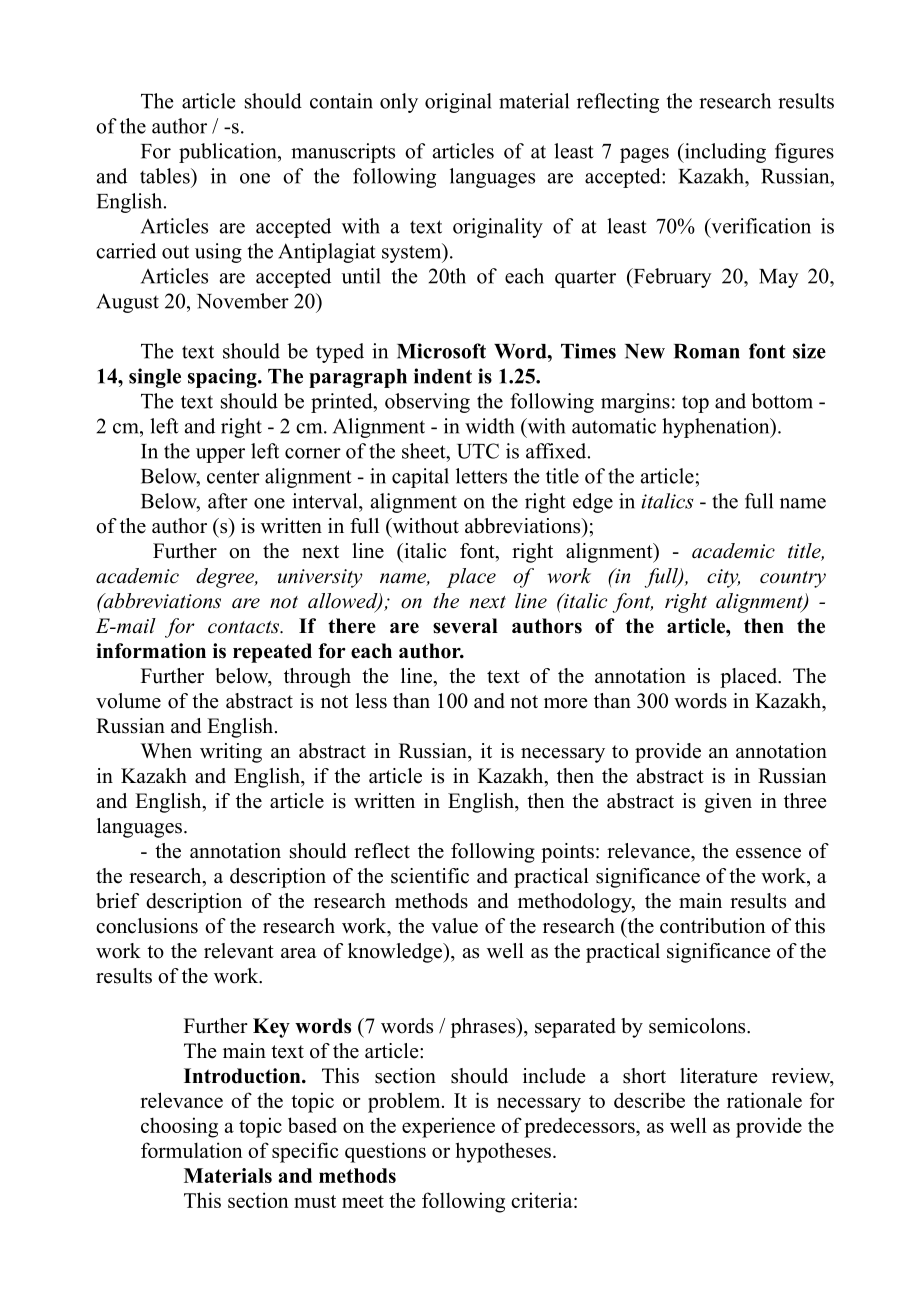 The width and height of the image is (924, 1307). Describe the element at coordinates (147, 926) in the image. I see `conclusions` at that location.
